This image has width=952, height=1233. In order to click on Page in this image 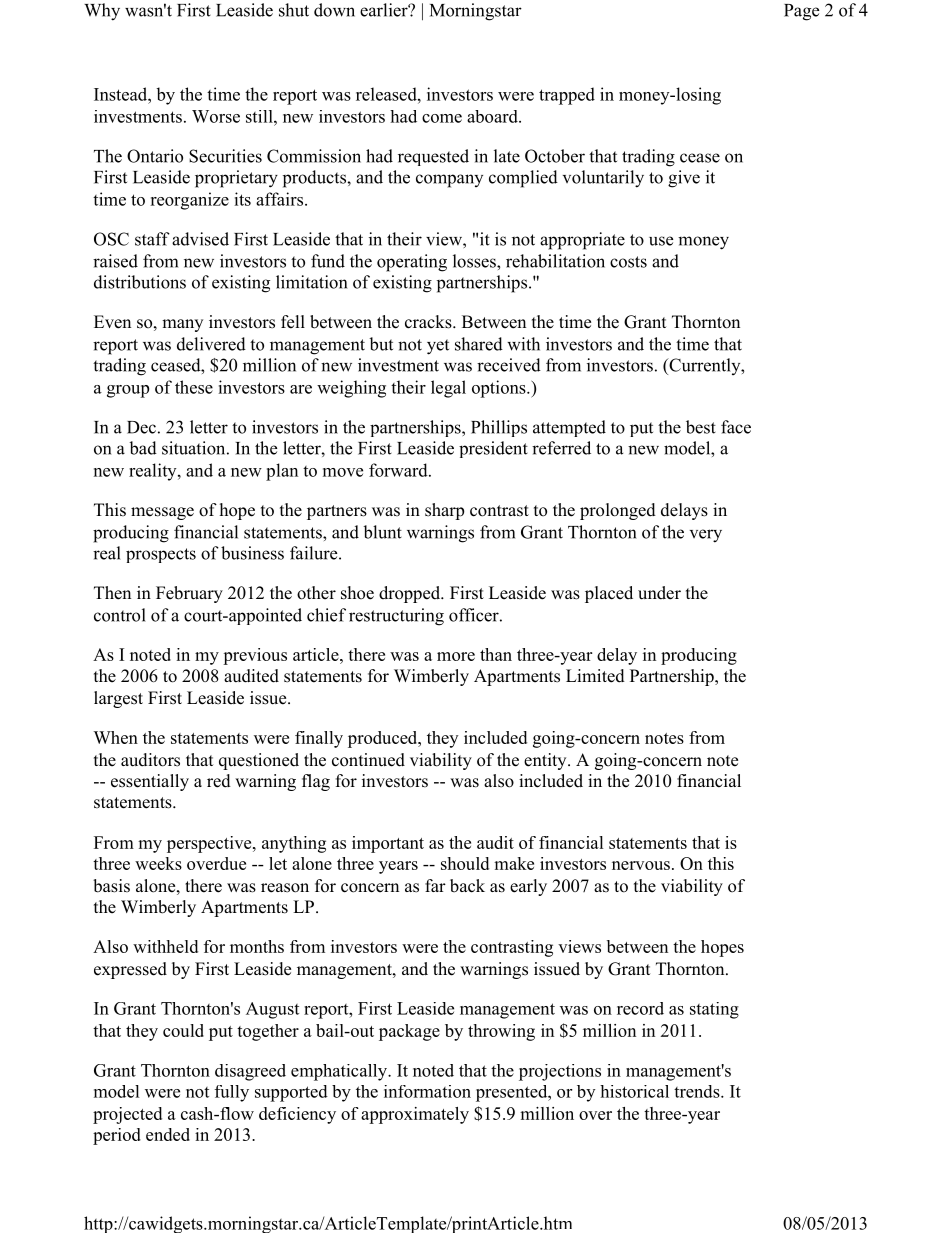, I will do `click(801, 12)`.
